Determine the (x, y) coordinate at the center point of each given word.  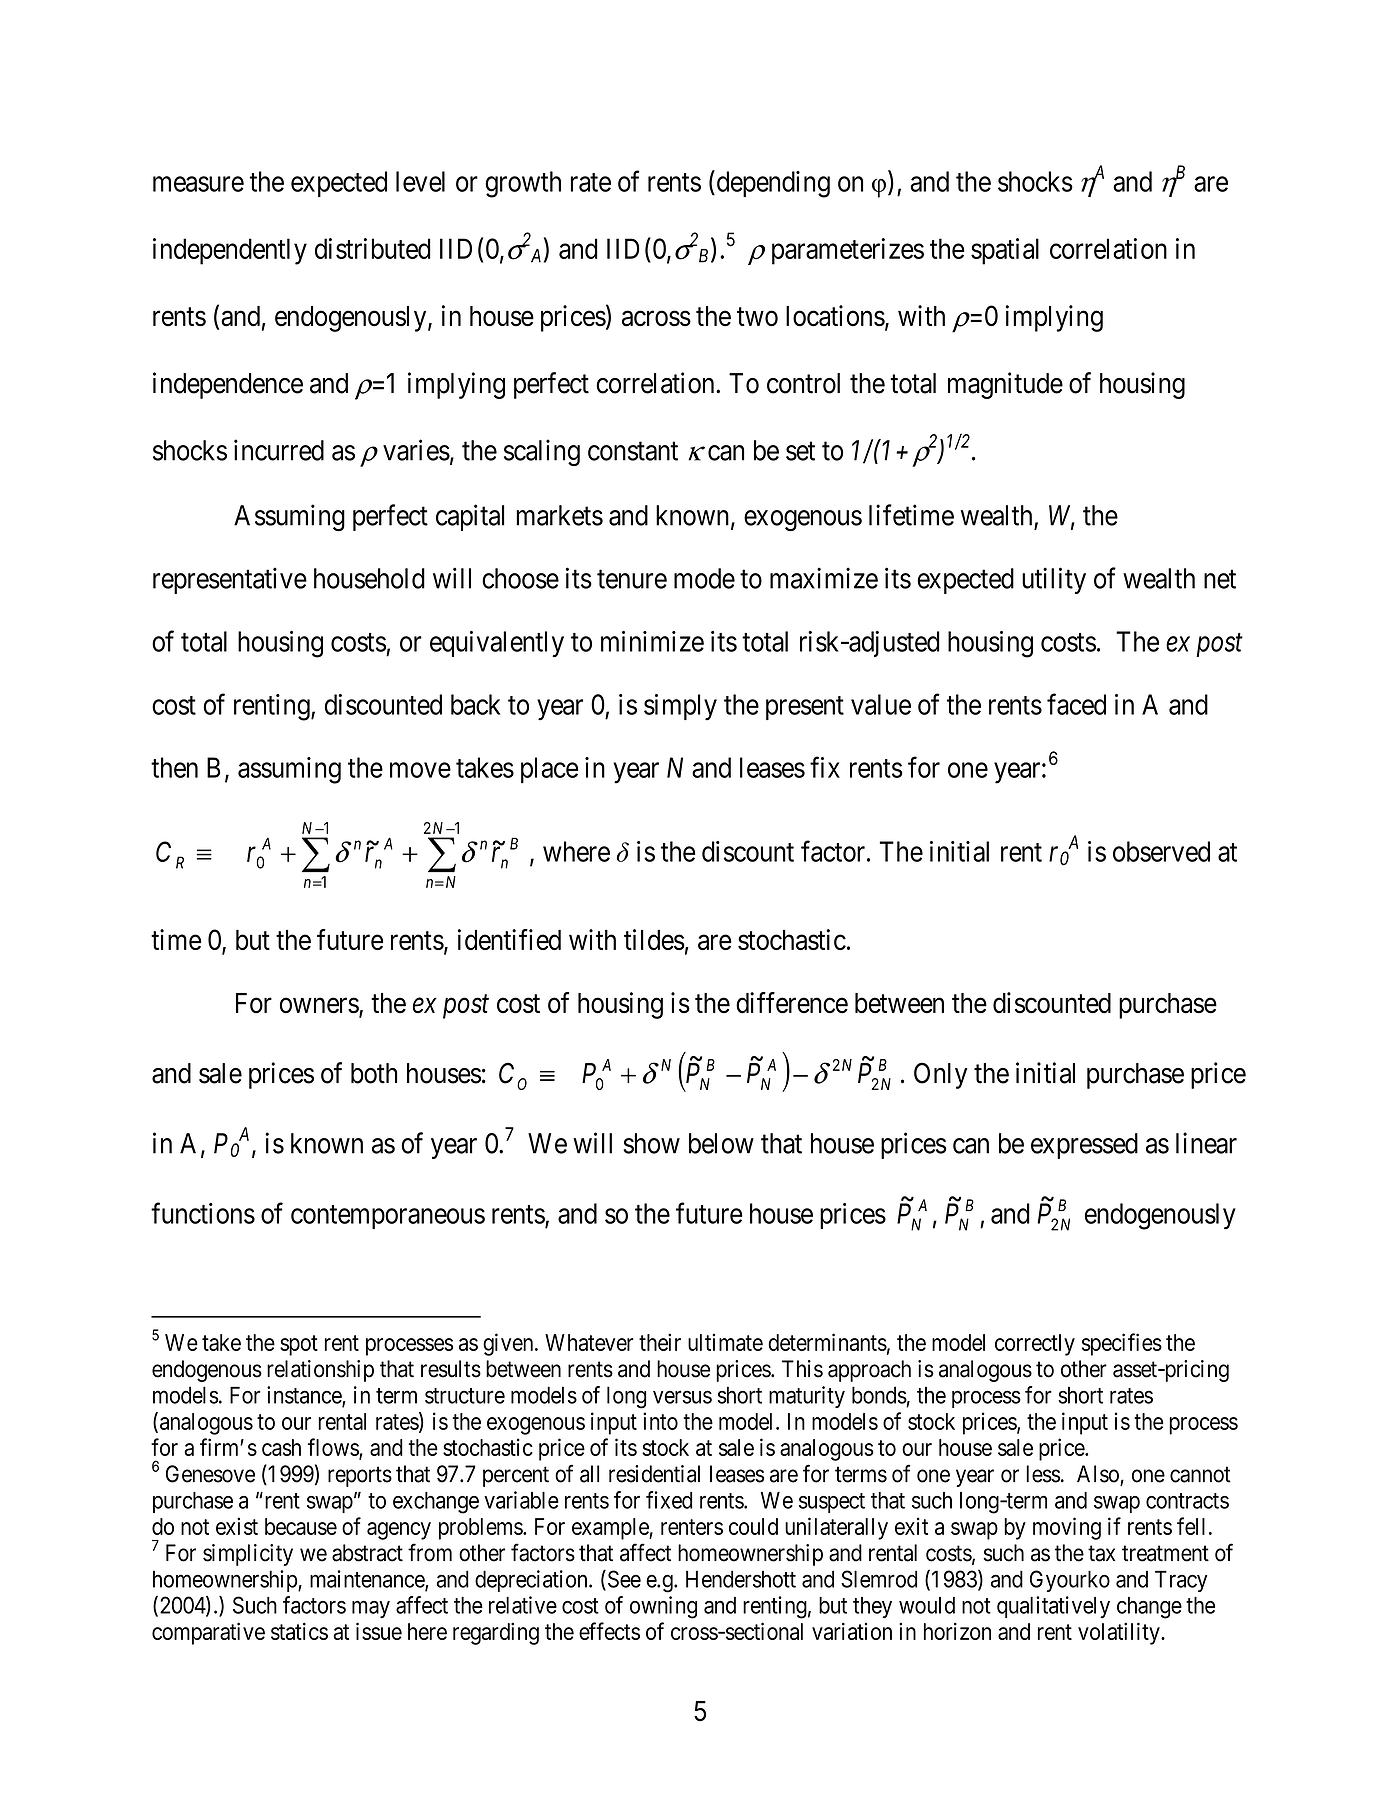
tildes (654, 939)
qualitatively (1053, 1607)
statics (299, 1631)
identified (509, 939)
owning (663, 1607)
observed (1161, 851)
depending (772, 184)
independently (230, 251)
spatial (1005, 251)
